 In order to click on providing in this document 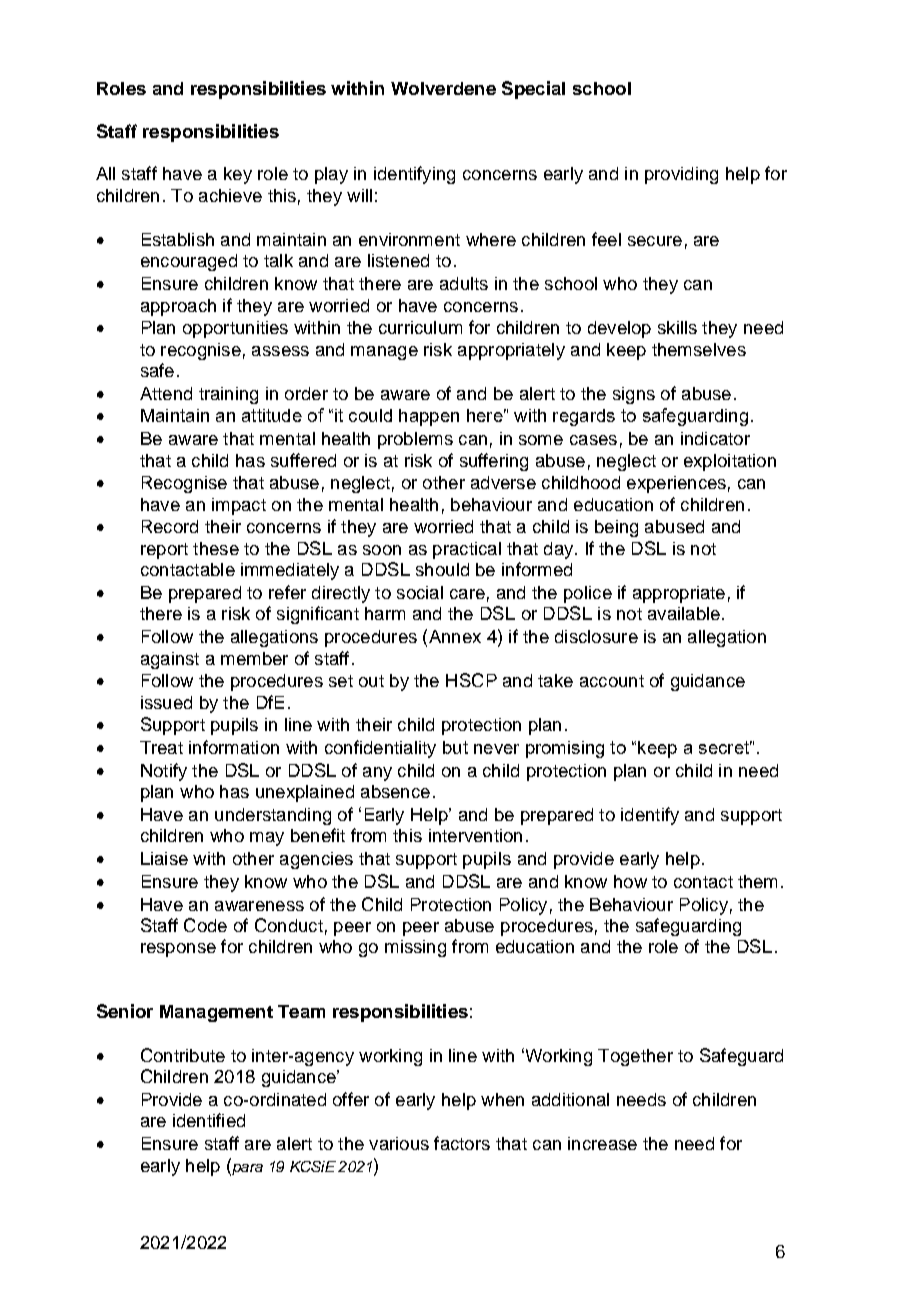, I will do `click(681, 175)`.
